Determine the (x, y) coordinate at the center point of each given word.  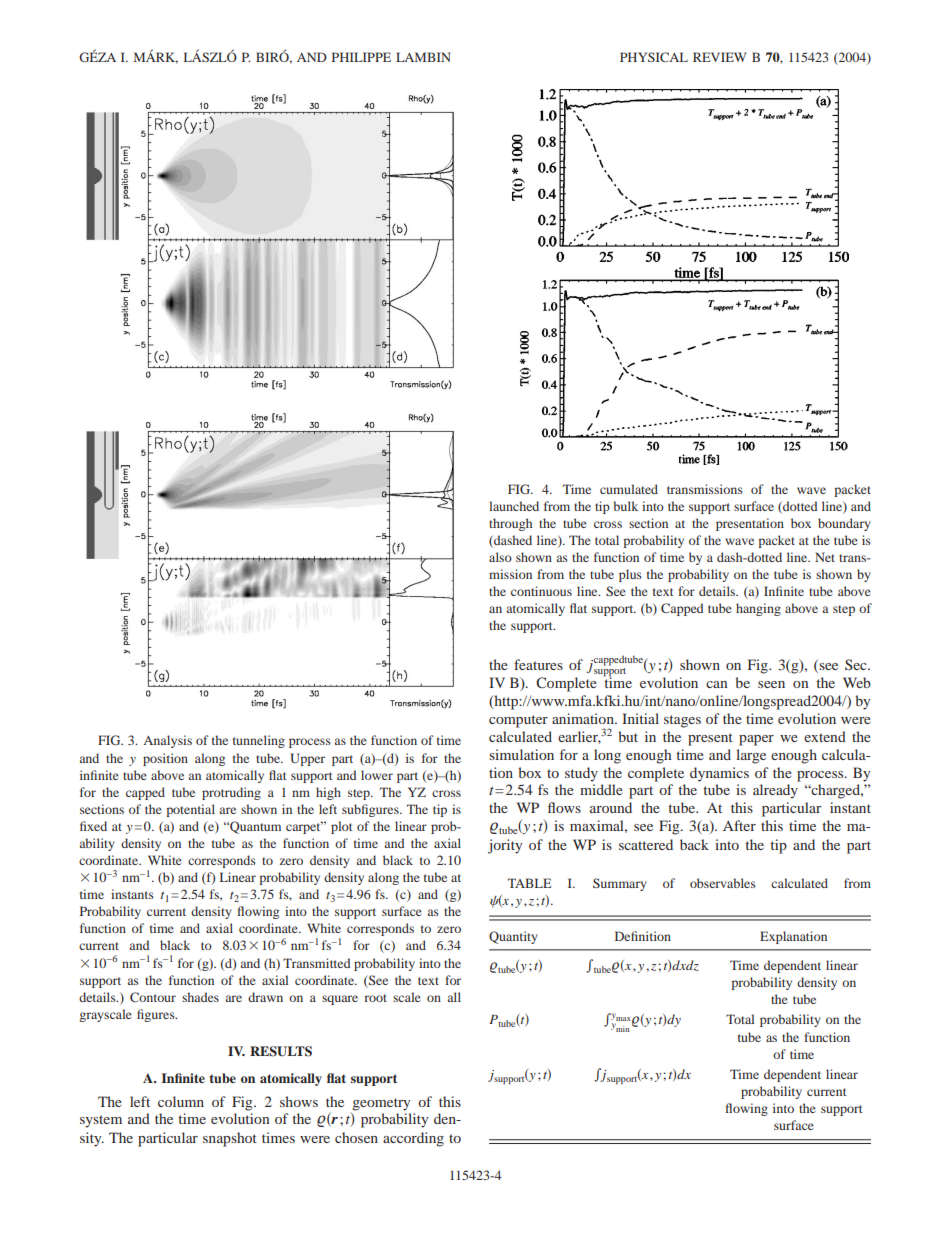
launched (514, 506)
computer (518, 721)
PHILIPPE (361, 57)
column (181, 1101)
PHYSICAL (654, 57)
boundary (844, 524)
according (413, 1139)
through (510, 524)
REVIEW (719, 57)
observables (723, 883)
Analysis (167, 741)
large (751, 756)
